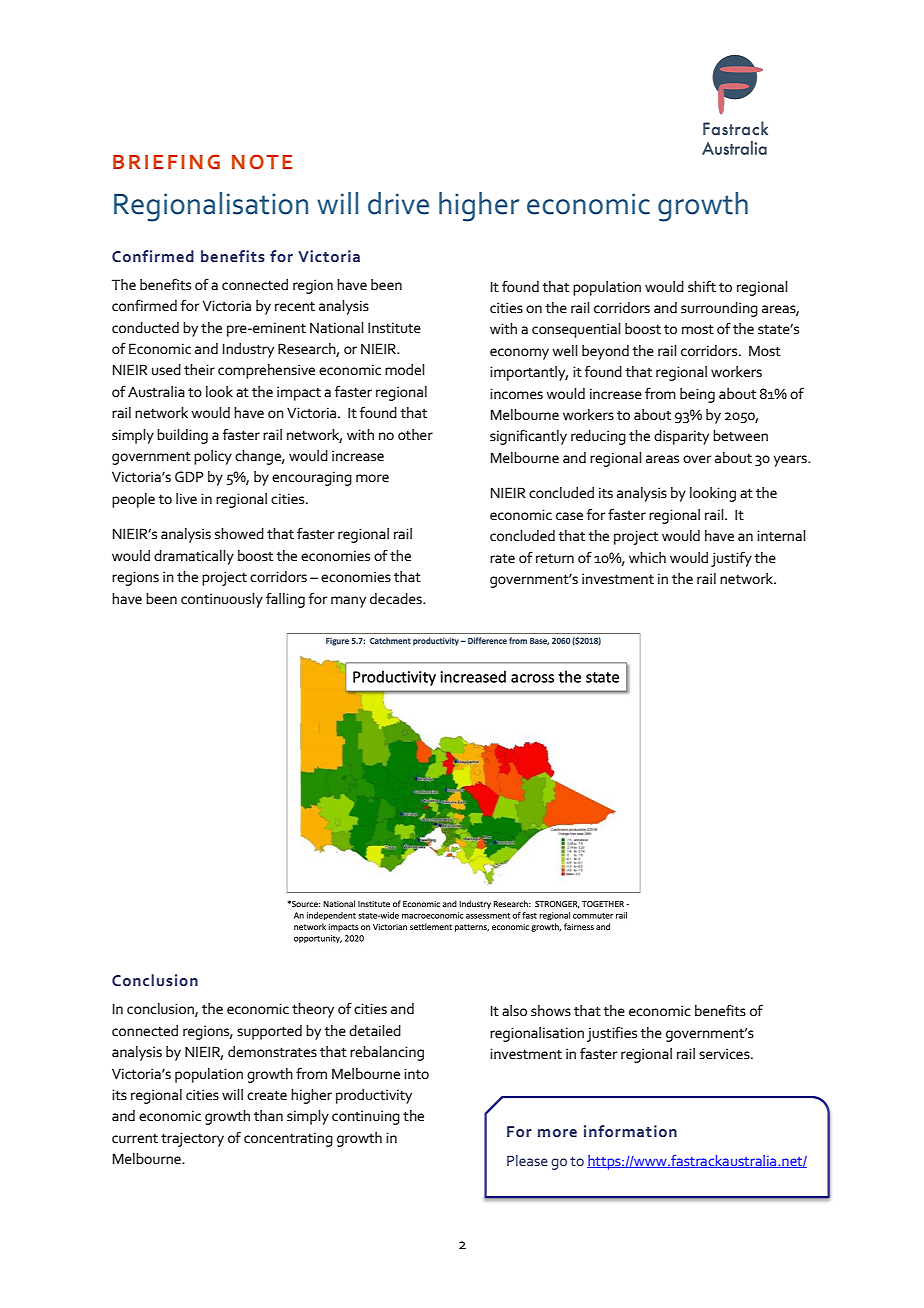  What do you see at coordinates (514, 1011) in the page?
I see `also` at bounding box center [514, 1011].
